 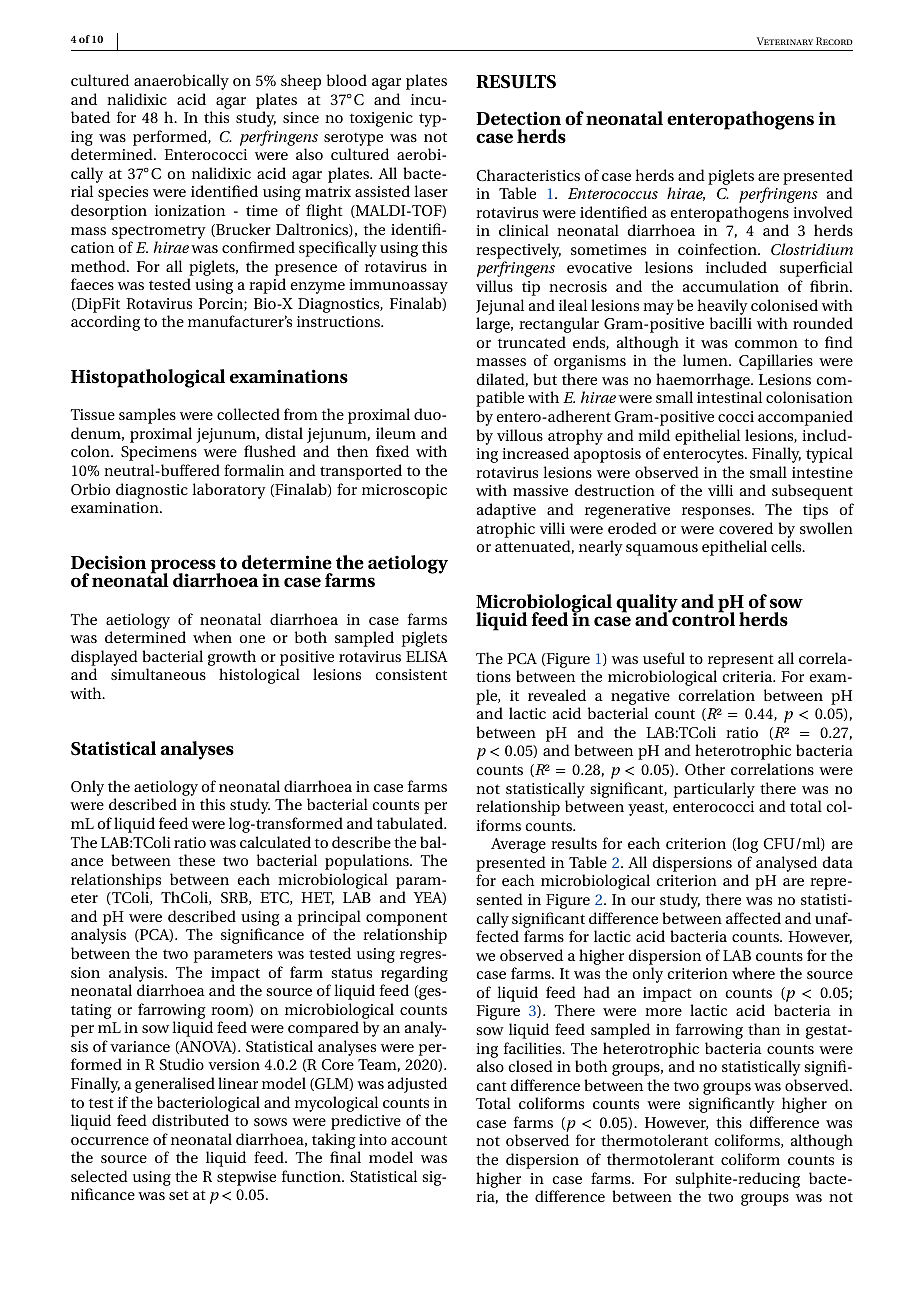 I want to click on Specimens, so click(x=159, y=453).
